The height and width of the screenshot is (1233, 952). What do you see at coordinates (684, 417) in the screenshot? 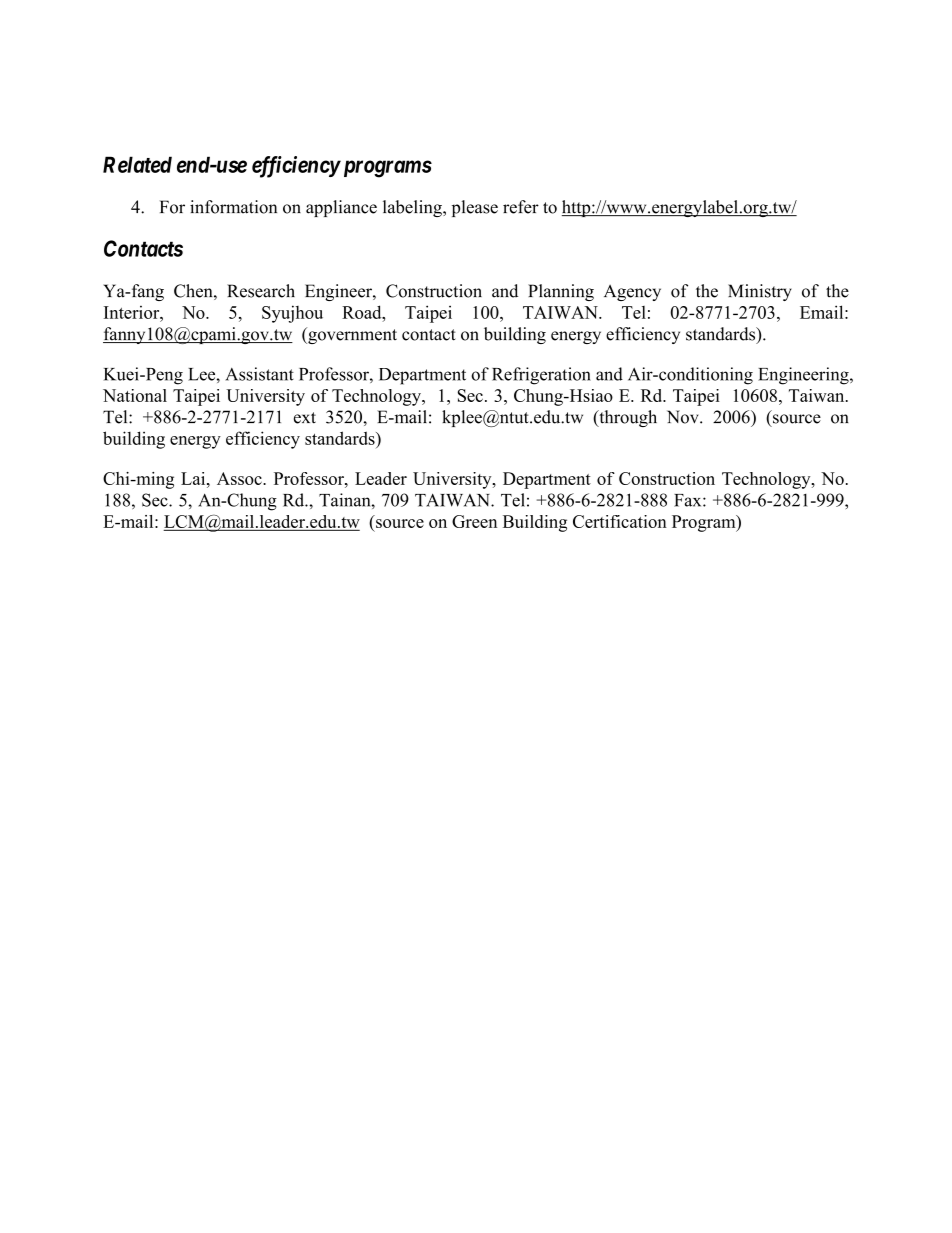
I see `Nov` at bounding box center [684, 417].
